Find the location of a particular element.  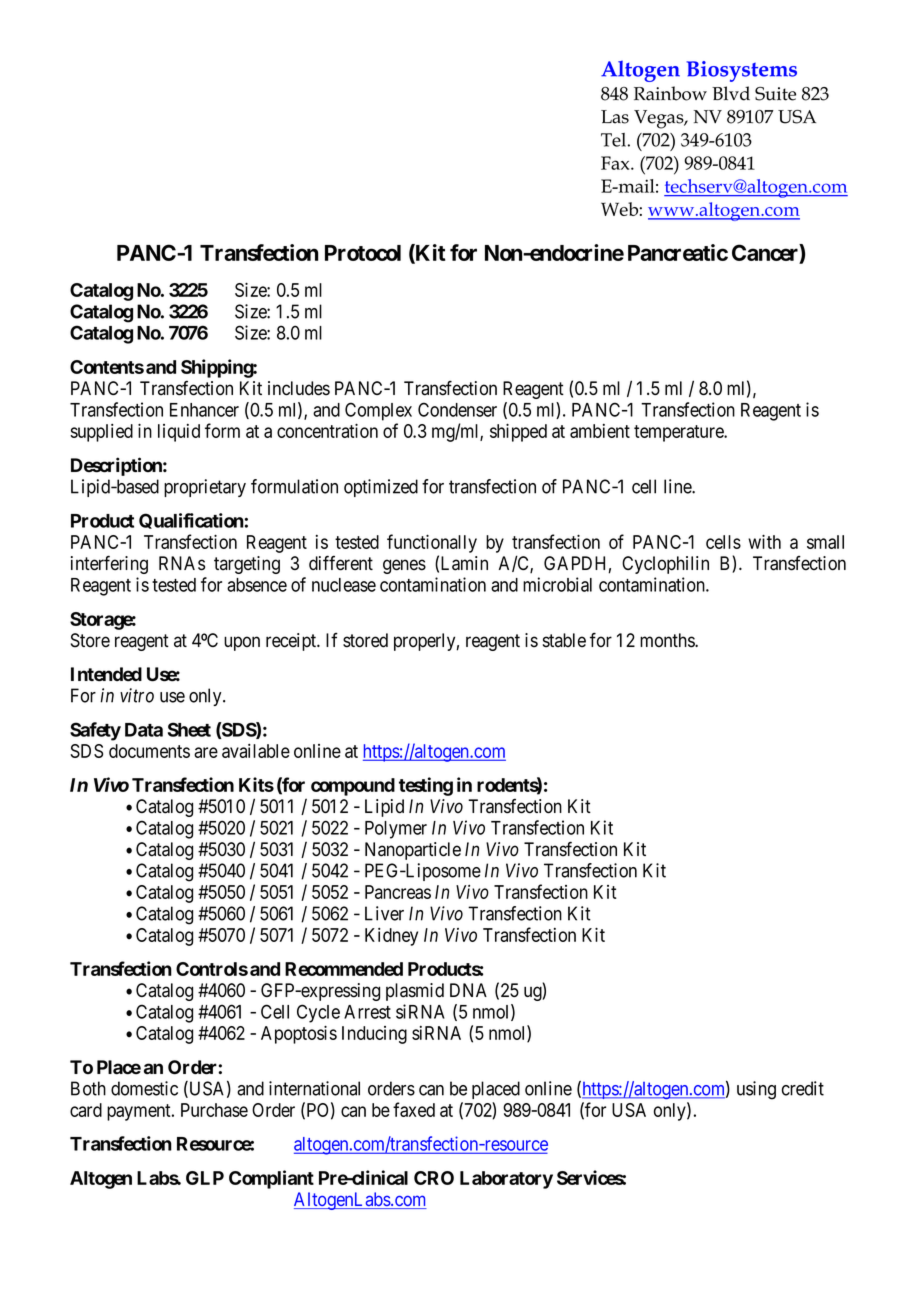

GLP is located at coordinates (205, 1178).
